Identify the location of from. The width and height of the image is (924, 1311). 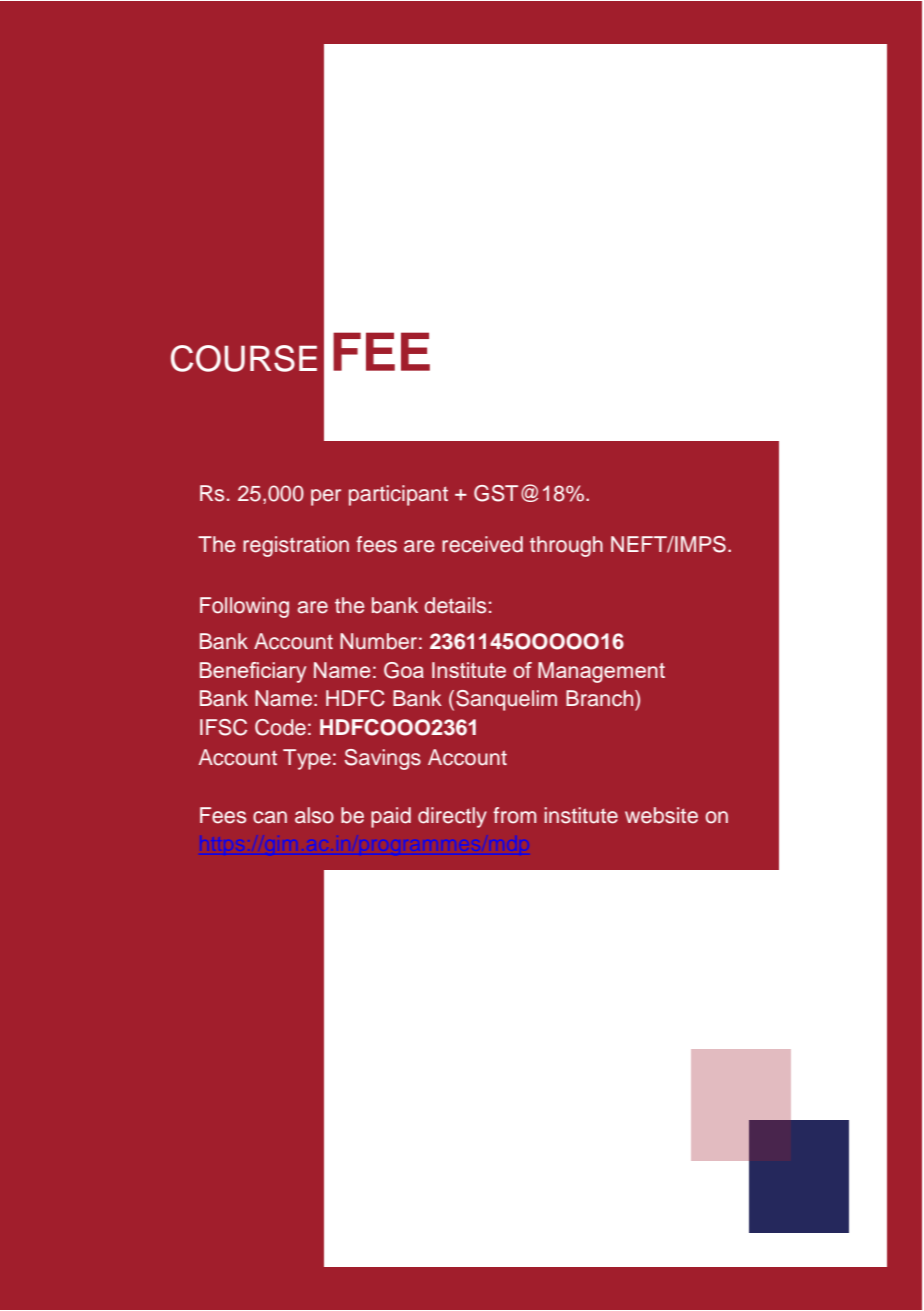
(514, 815).
